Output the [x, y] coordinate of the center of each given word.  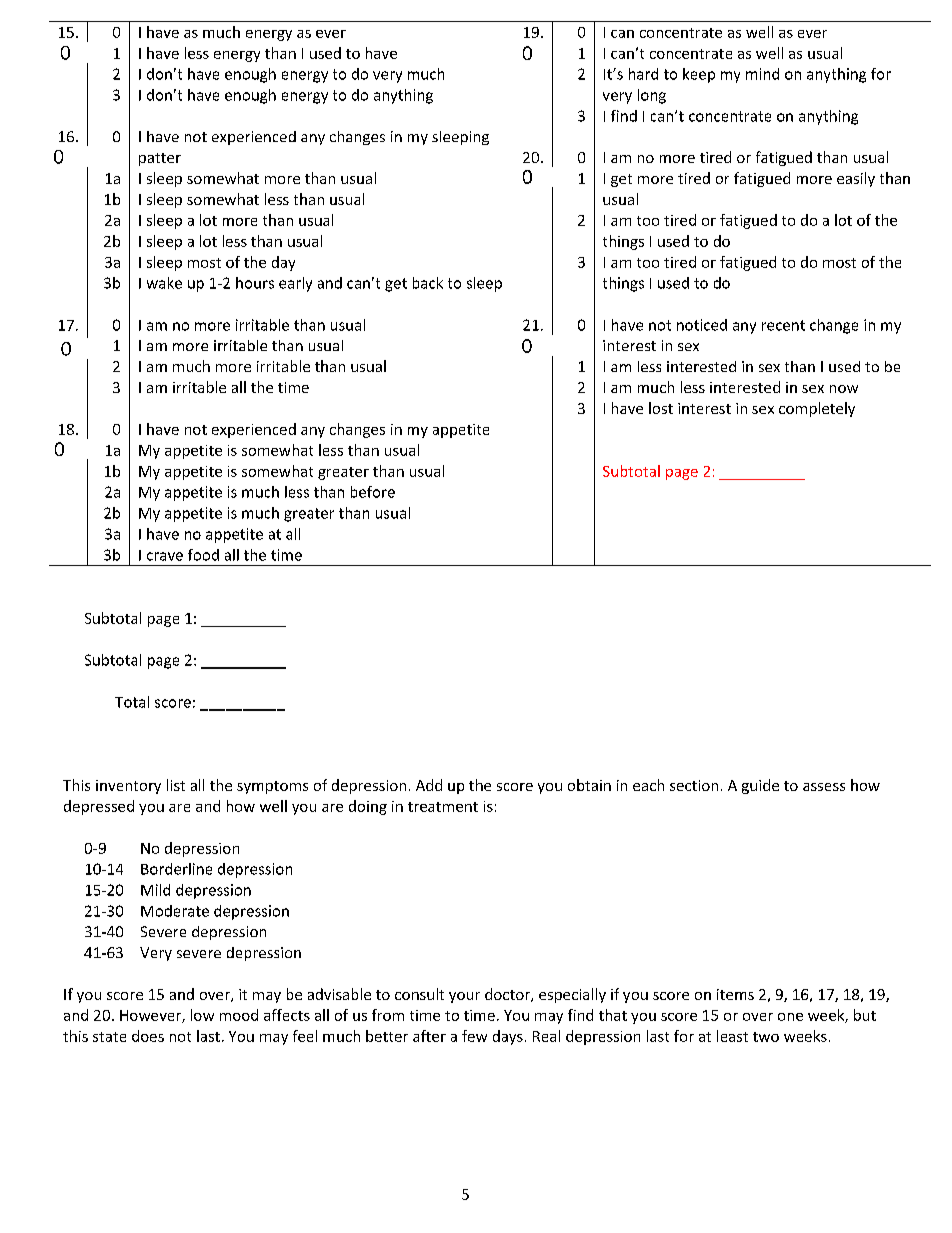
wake [164, 283]
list [176, 785]
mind [762, 74]
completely [817, 409]
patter [160, 159]
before [373, 492]
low [202, 1015]
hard [643, 74]
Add [429, 785]
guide [760, 786]
